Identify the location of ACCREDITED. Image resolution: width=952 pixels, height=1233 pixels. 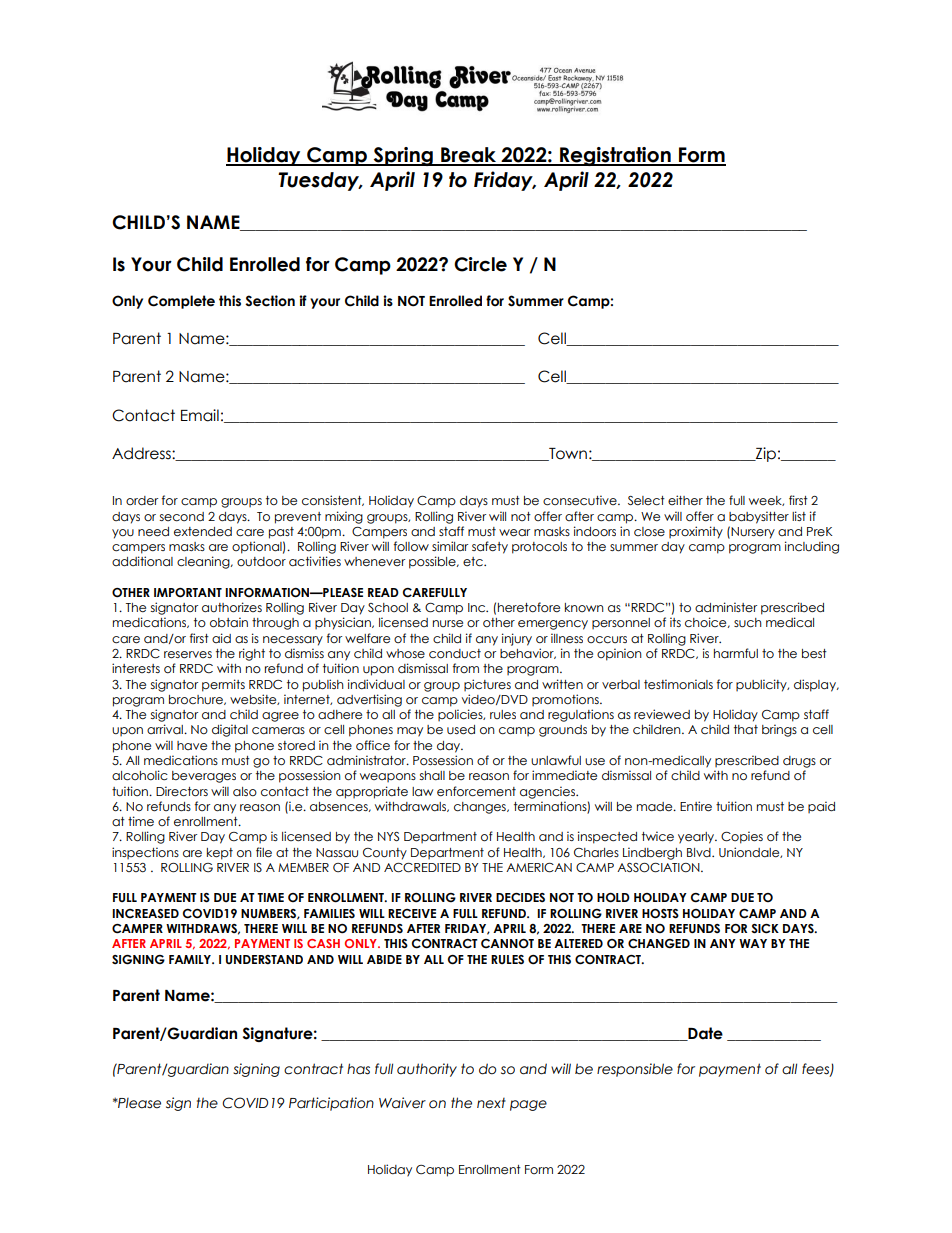
(422, 868).
